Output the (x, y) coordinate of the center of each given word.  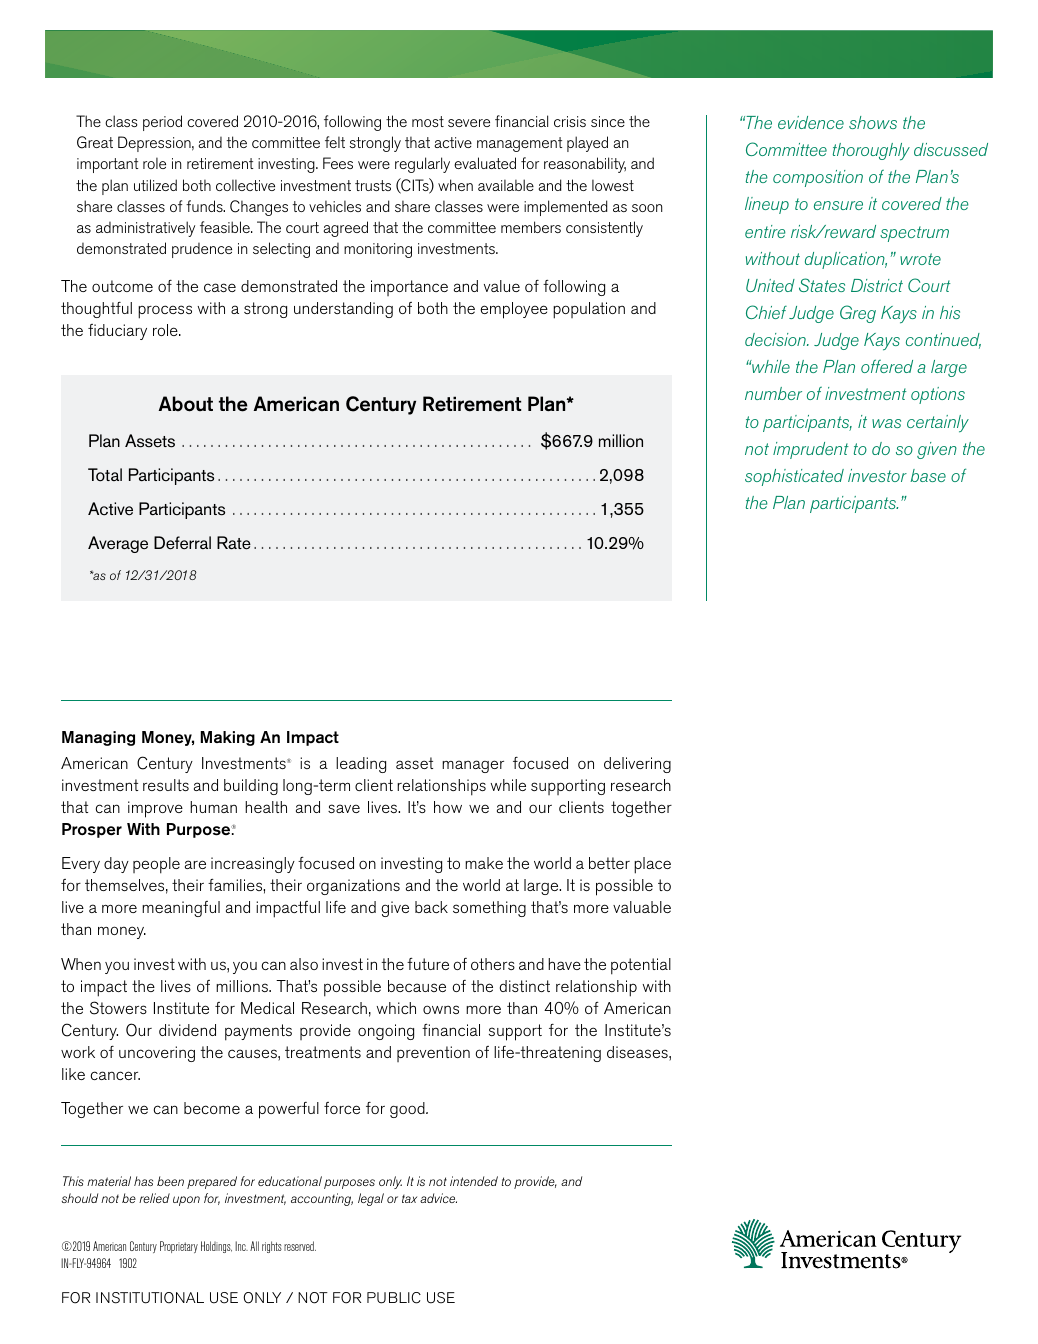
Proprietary (179, 1247)
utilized (155, 185)
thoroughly (871, 152)
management (519, 144)
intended (474, 1181)
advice (438, 1198)
